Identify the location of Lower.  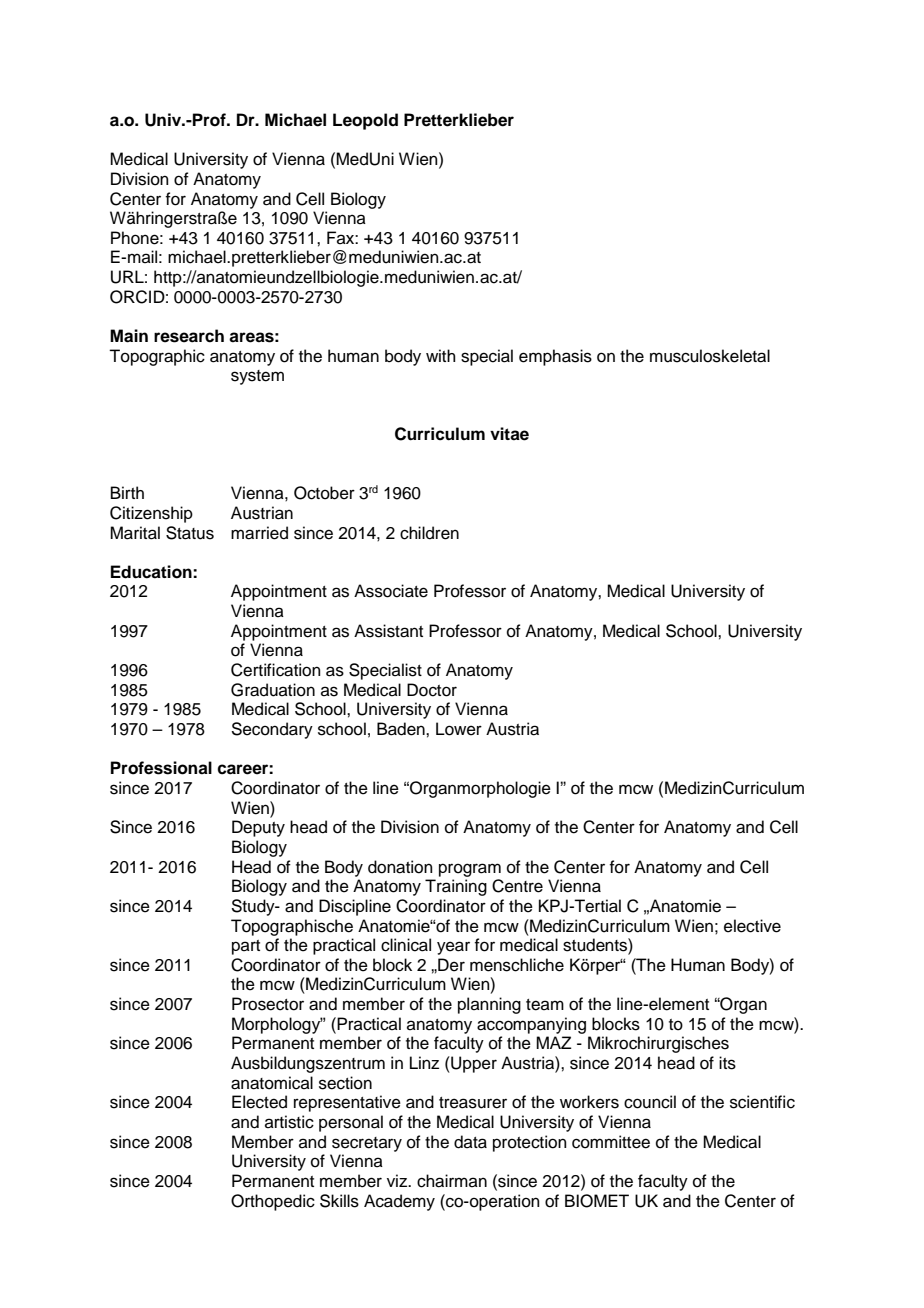
(459, 729).
